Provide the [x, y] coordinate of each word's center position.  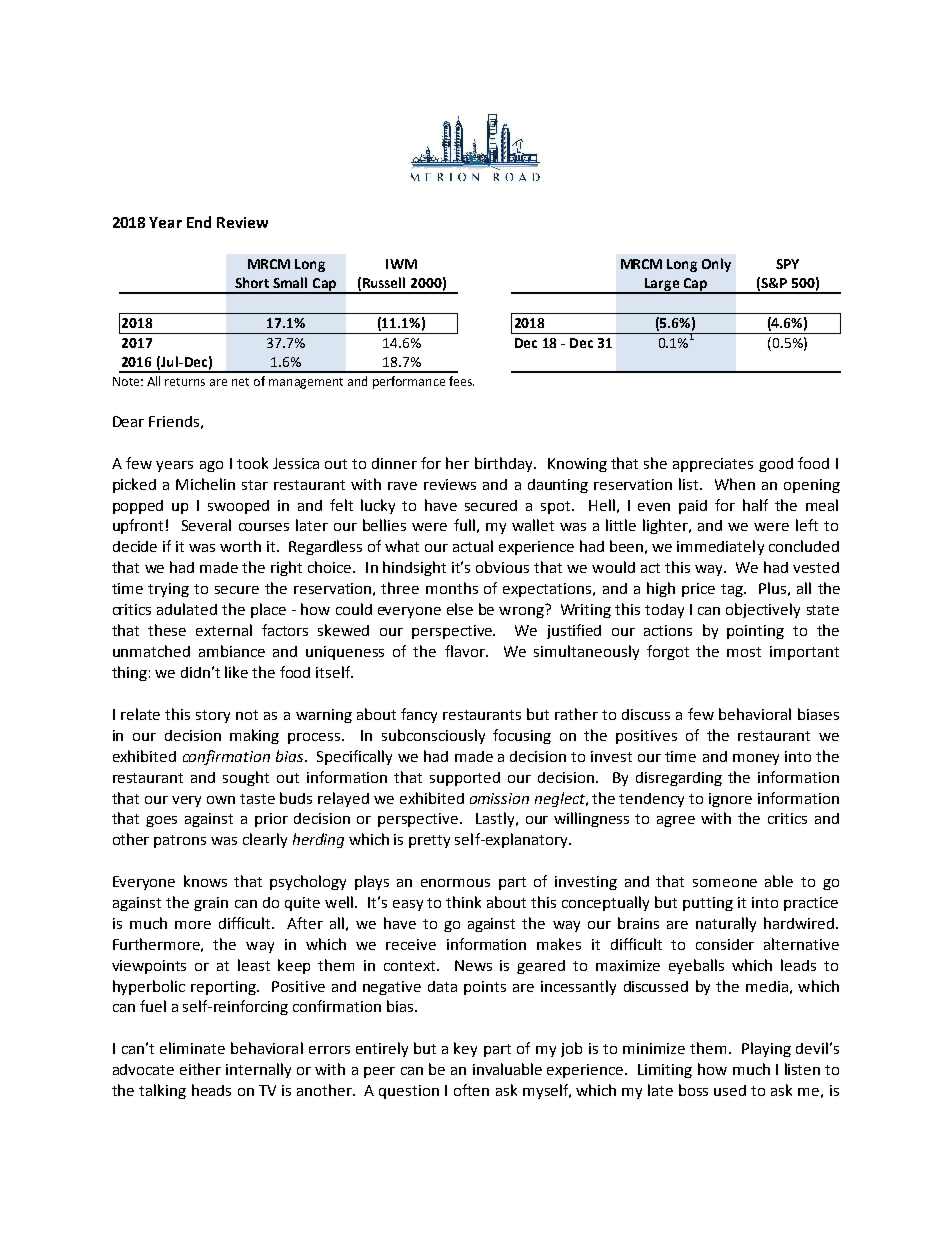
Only [716, 265]
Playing [766, 1049]
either [200, 1069]
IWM [401, 264]
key [465, 1049]
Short [252, 282]
